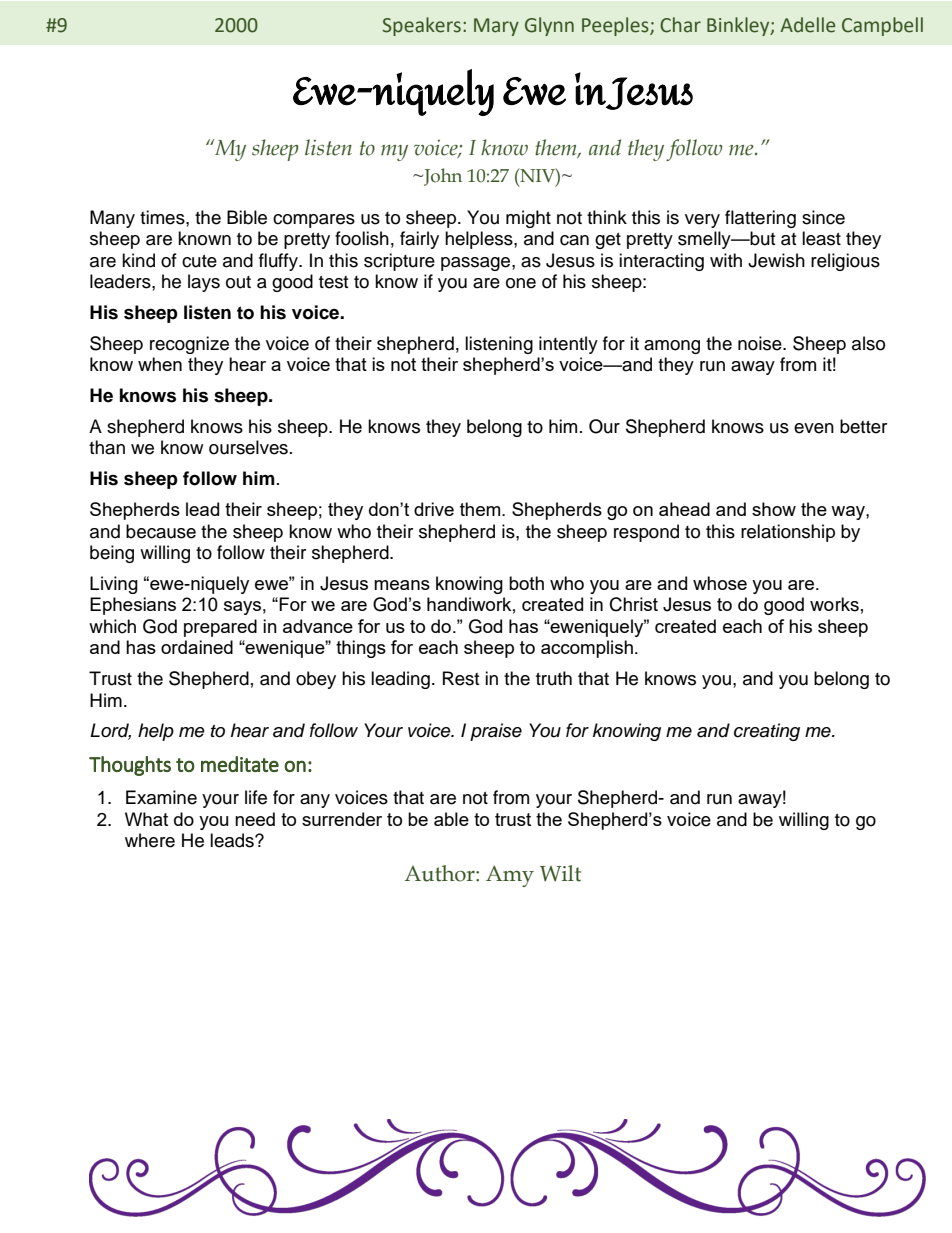 This page has width=952, height=1233. Describe the element at coordinates (461, 678) in the page. I see `Rest` at that location.
